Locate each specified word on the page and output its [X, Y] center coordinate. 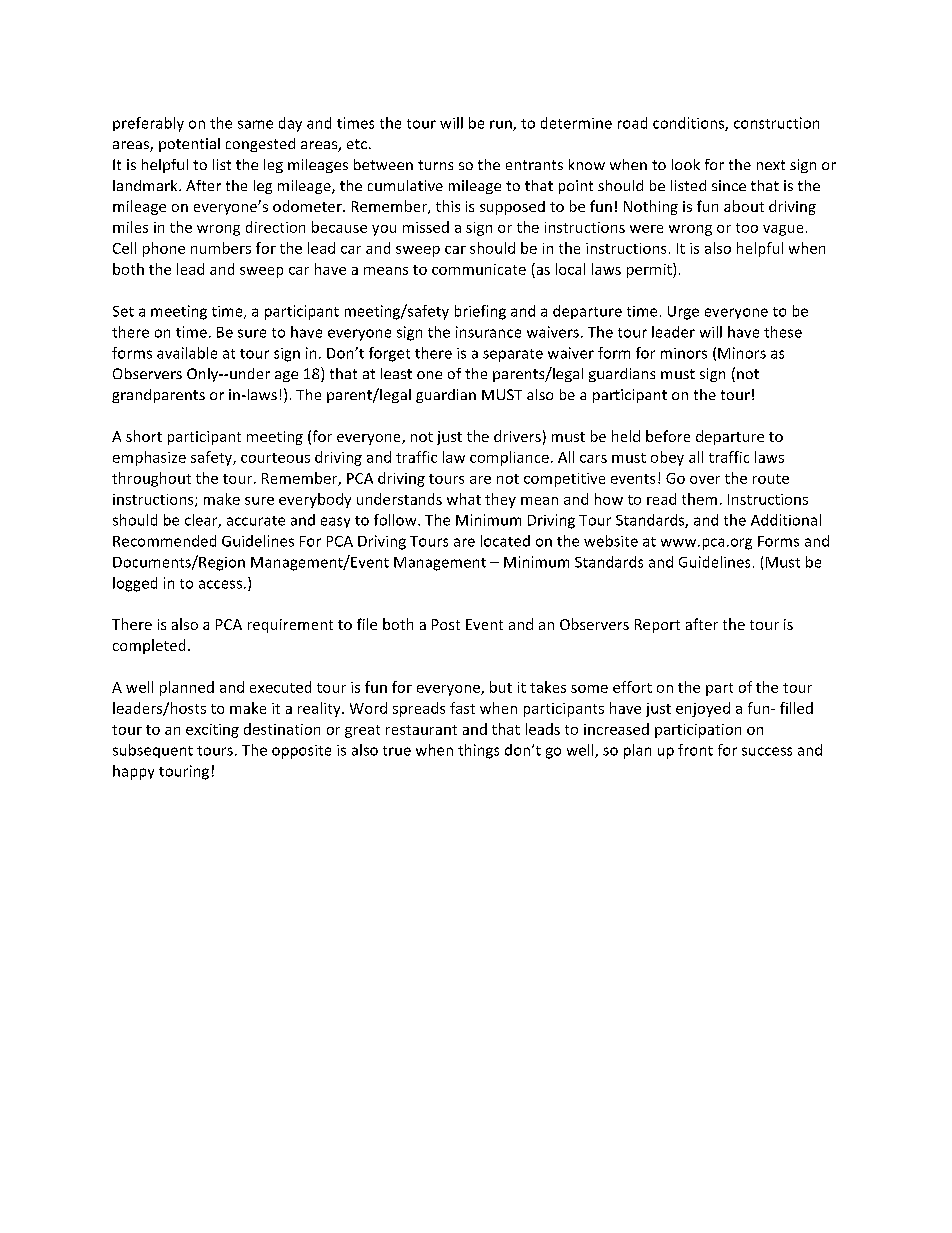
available [187, 353]
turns [435, 165]
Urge [683, 313]
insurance [488, 332]
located [505, 541]
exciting [212, 731]
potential [189, 145]
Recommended [164, 541]
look [686, 164]
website [611, 541]
